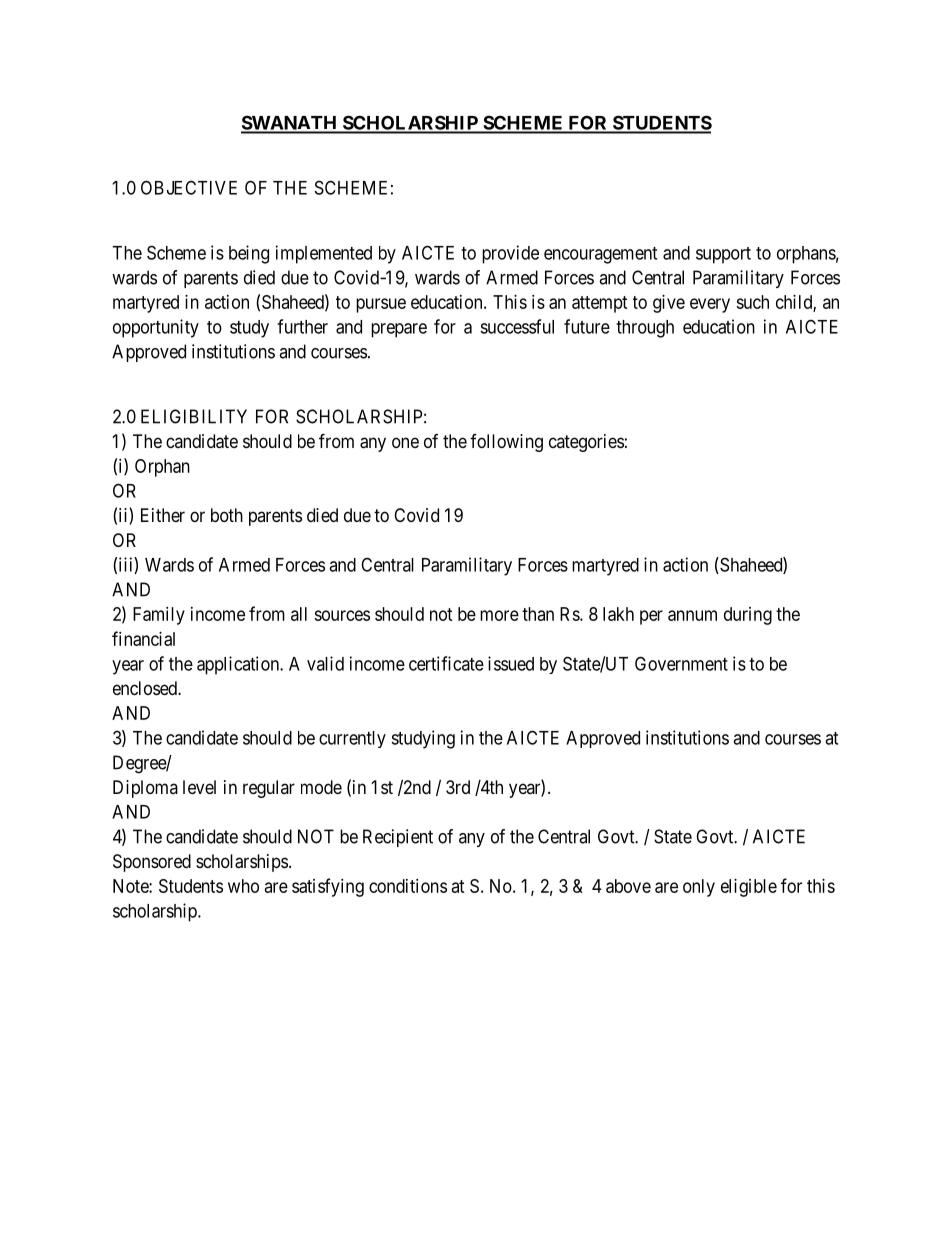 This image has height=1233, width=952. Describe the element at coordinates (243, 886) in the image. I see `who` at that location.
